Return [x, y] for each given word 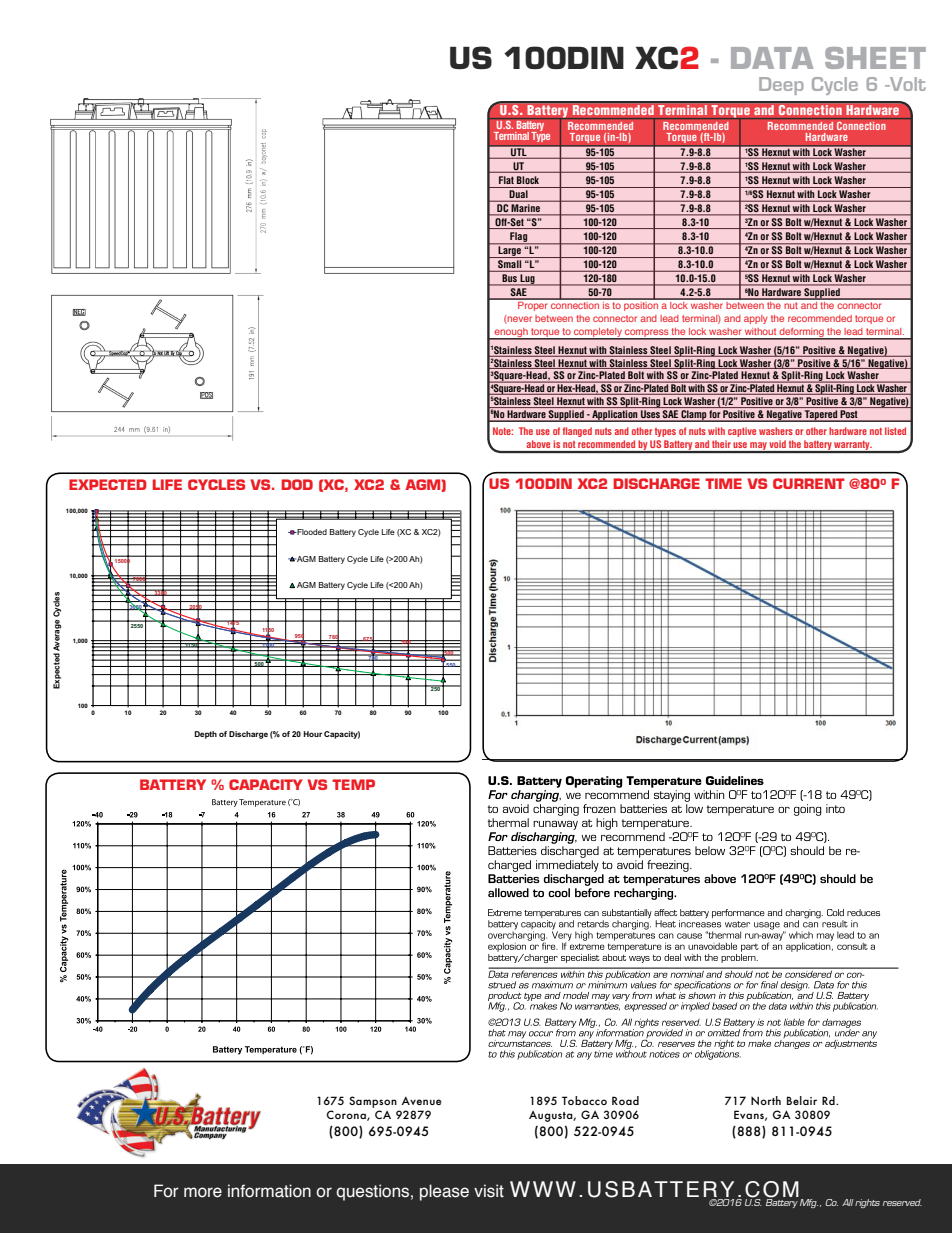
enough [511, 333]
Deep [781, 86]
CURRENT [809, 483]
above [538, 444]
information [269, 1191]
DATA [772, 58]
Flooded [311, 532]
